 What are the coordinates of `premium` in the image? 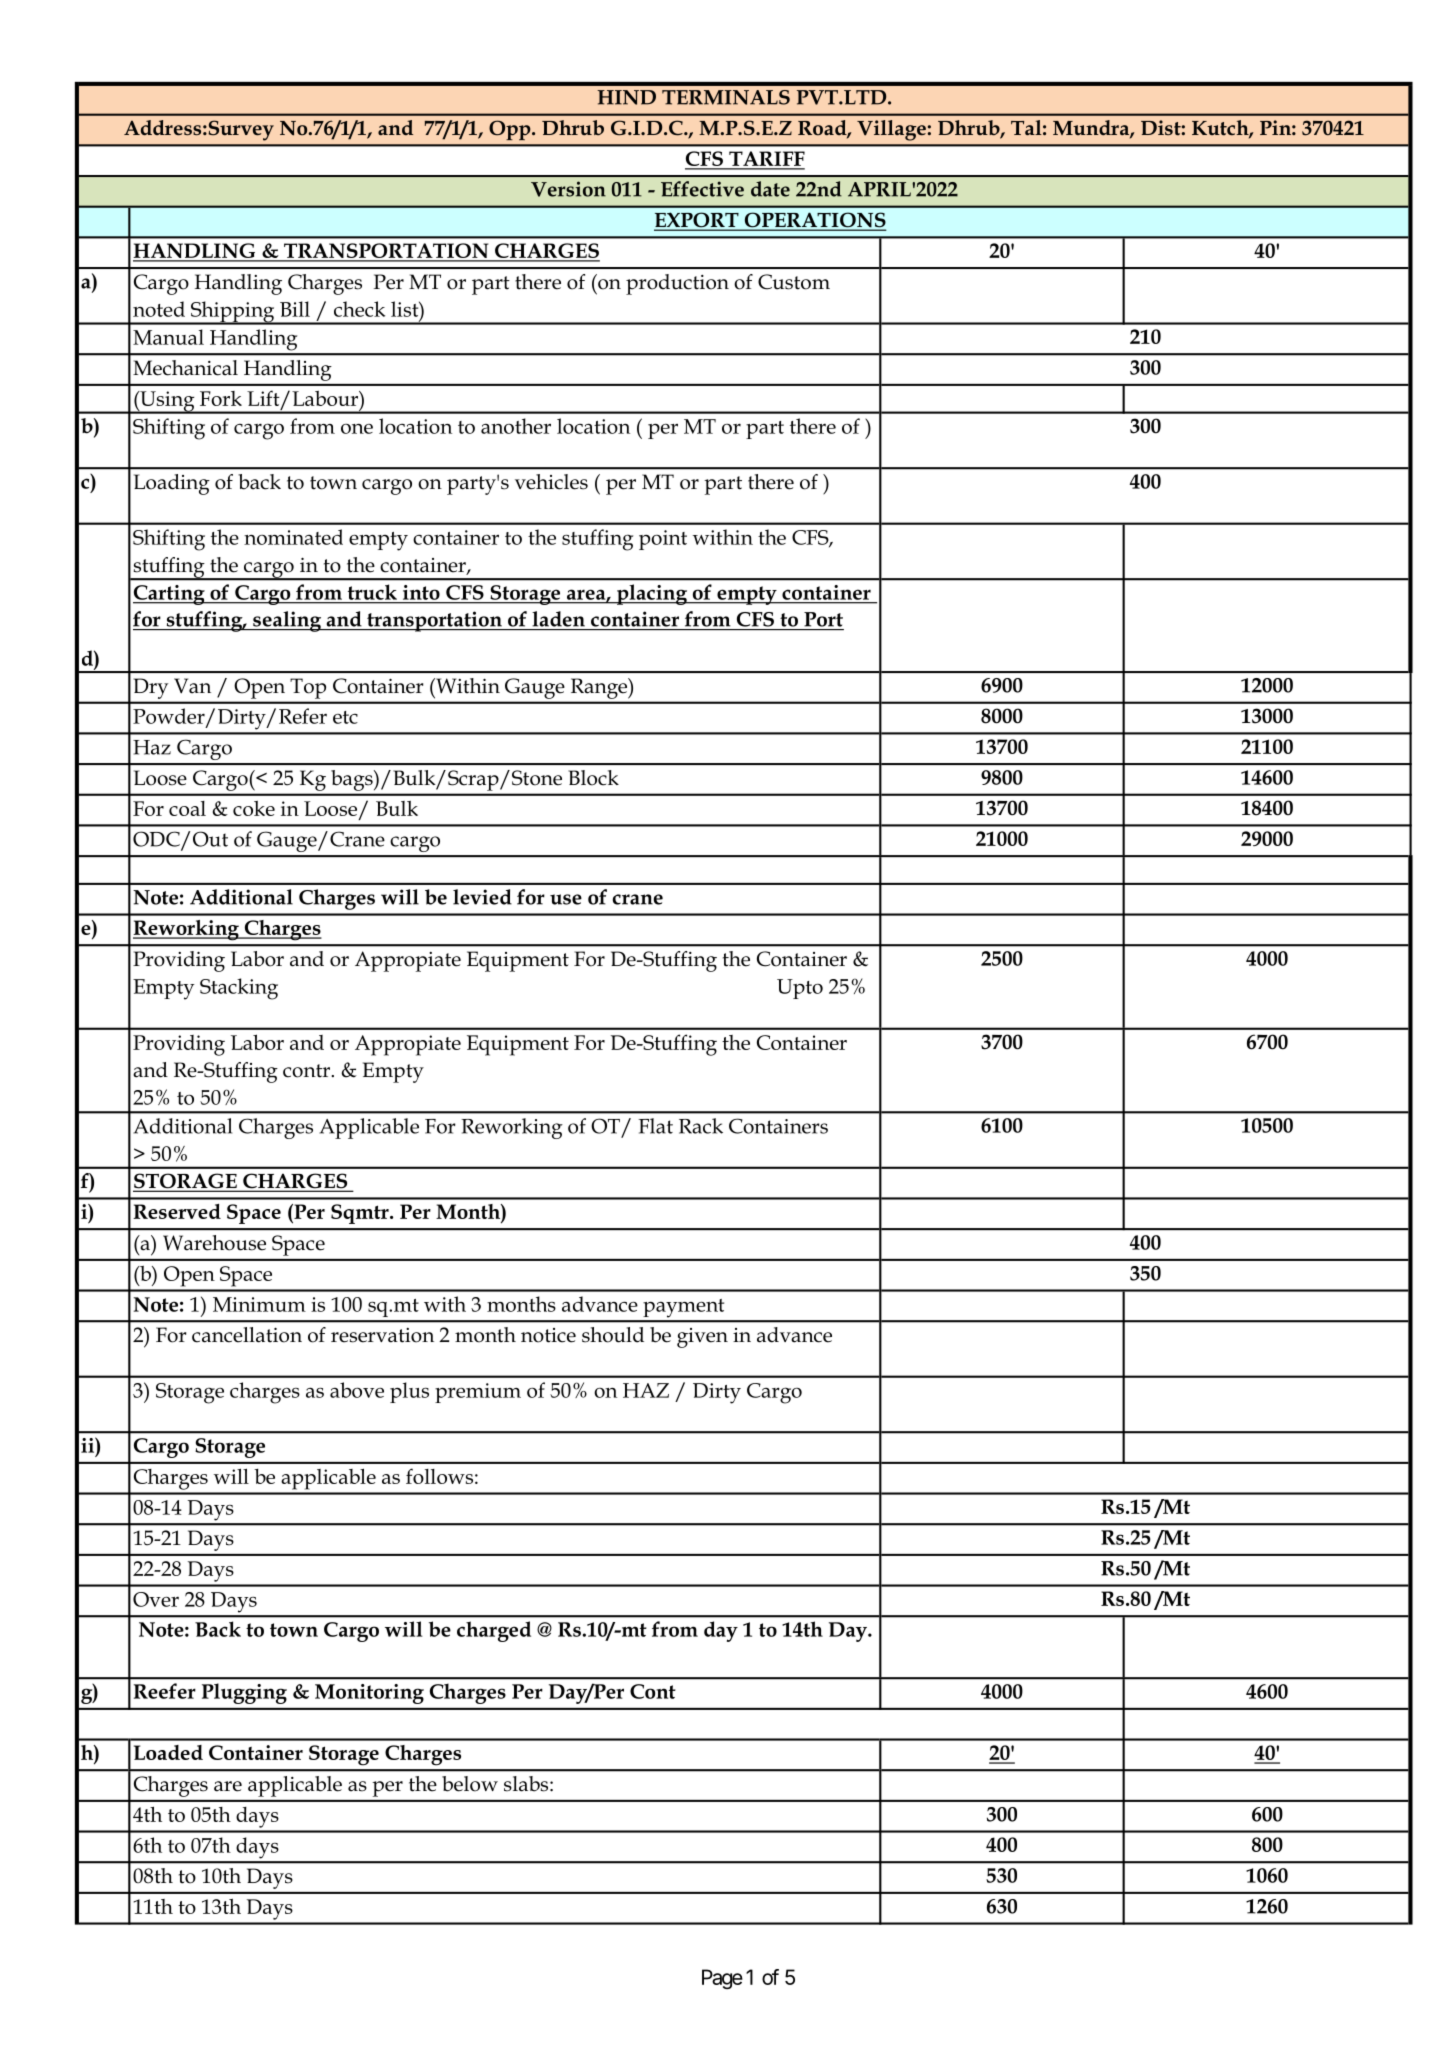 It's located at (478, 1393).
